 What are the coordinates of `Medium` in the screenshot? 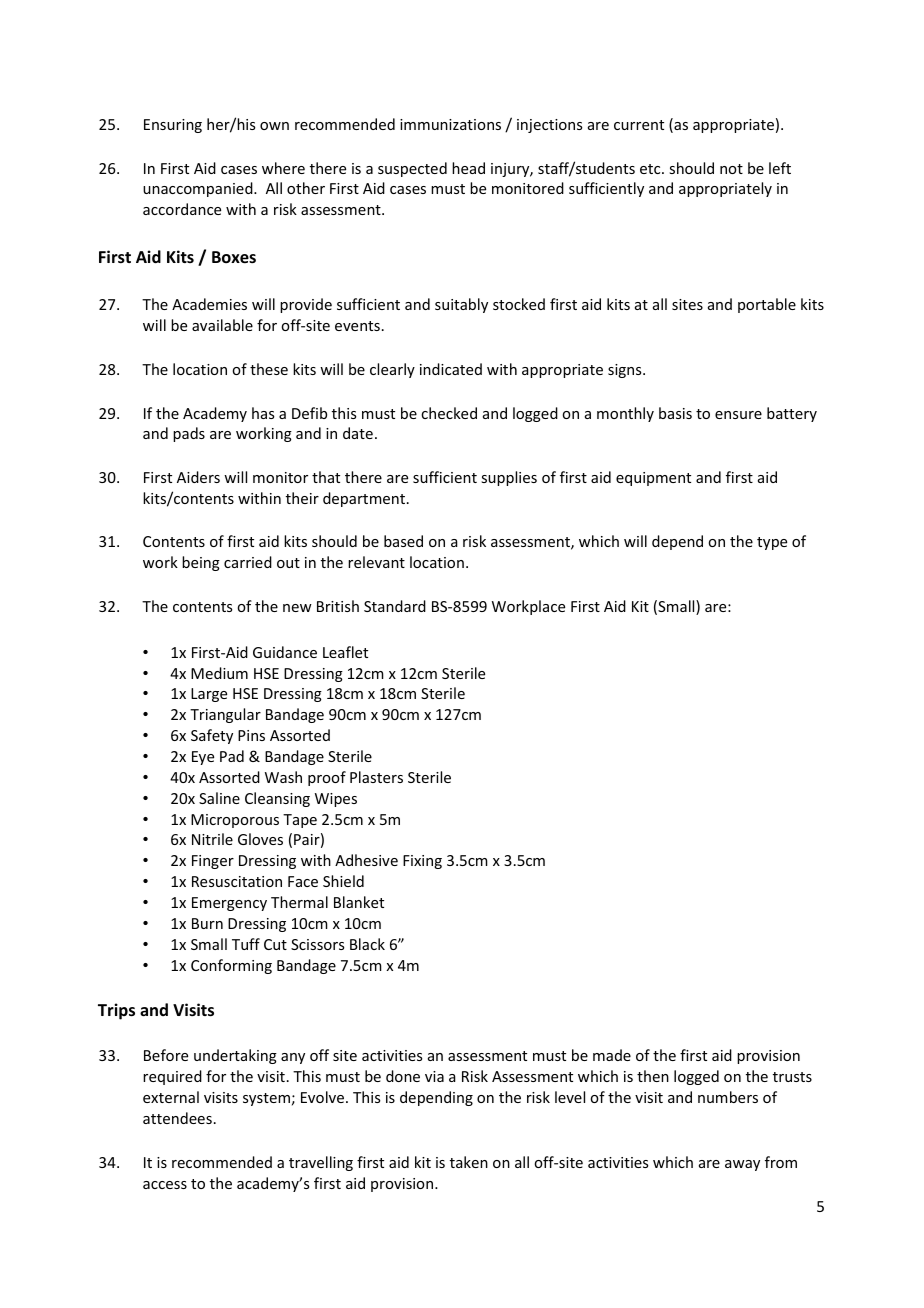 It's located at (219, 673).
